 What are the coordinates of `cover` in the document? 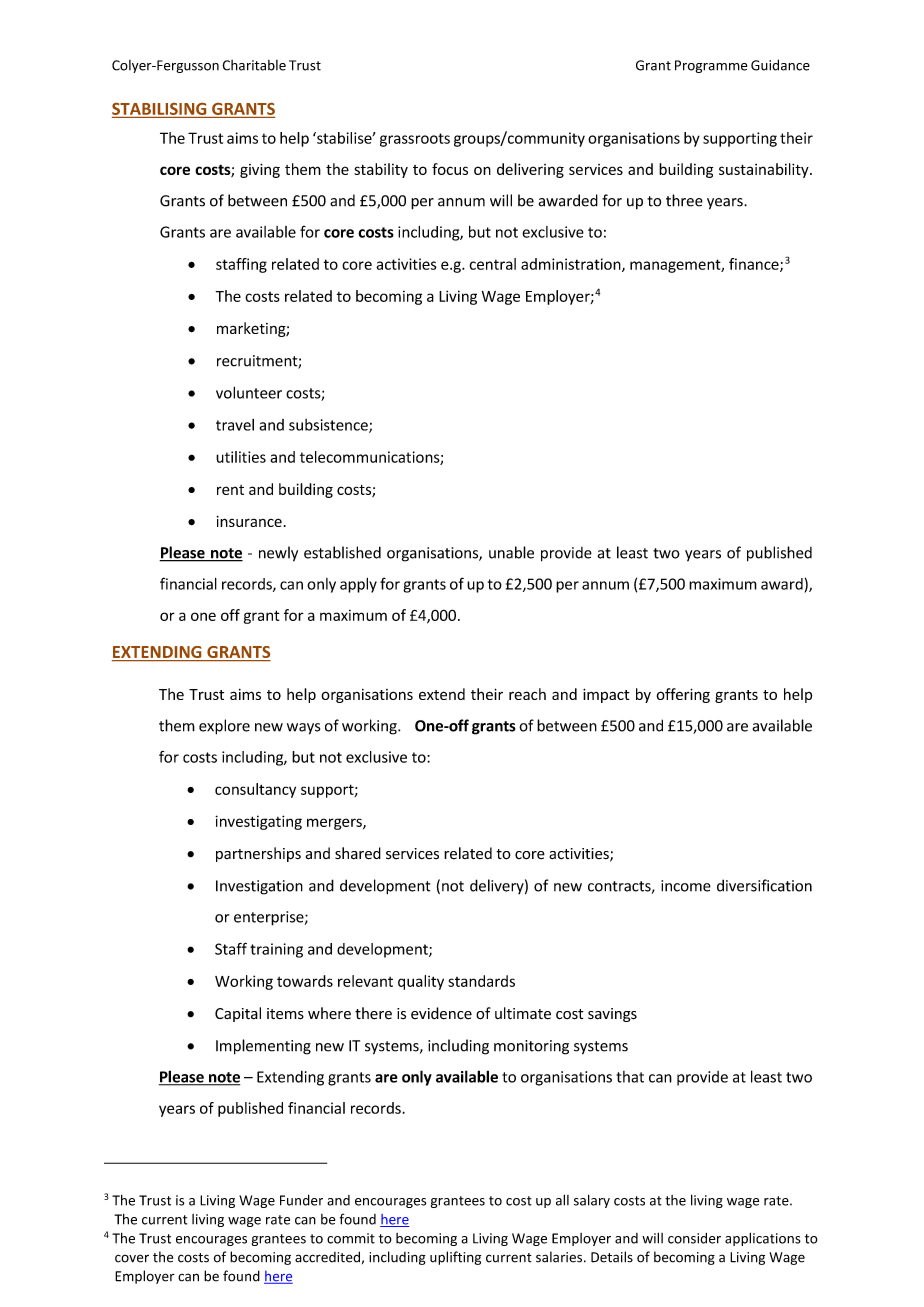 It's located at (132, 1258).
